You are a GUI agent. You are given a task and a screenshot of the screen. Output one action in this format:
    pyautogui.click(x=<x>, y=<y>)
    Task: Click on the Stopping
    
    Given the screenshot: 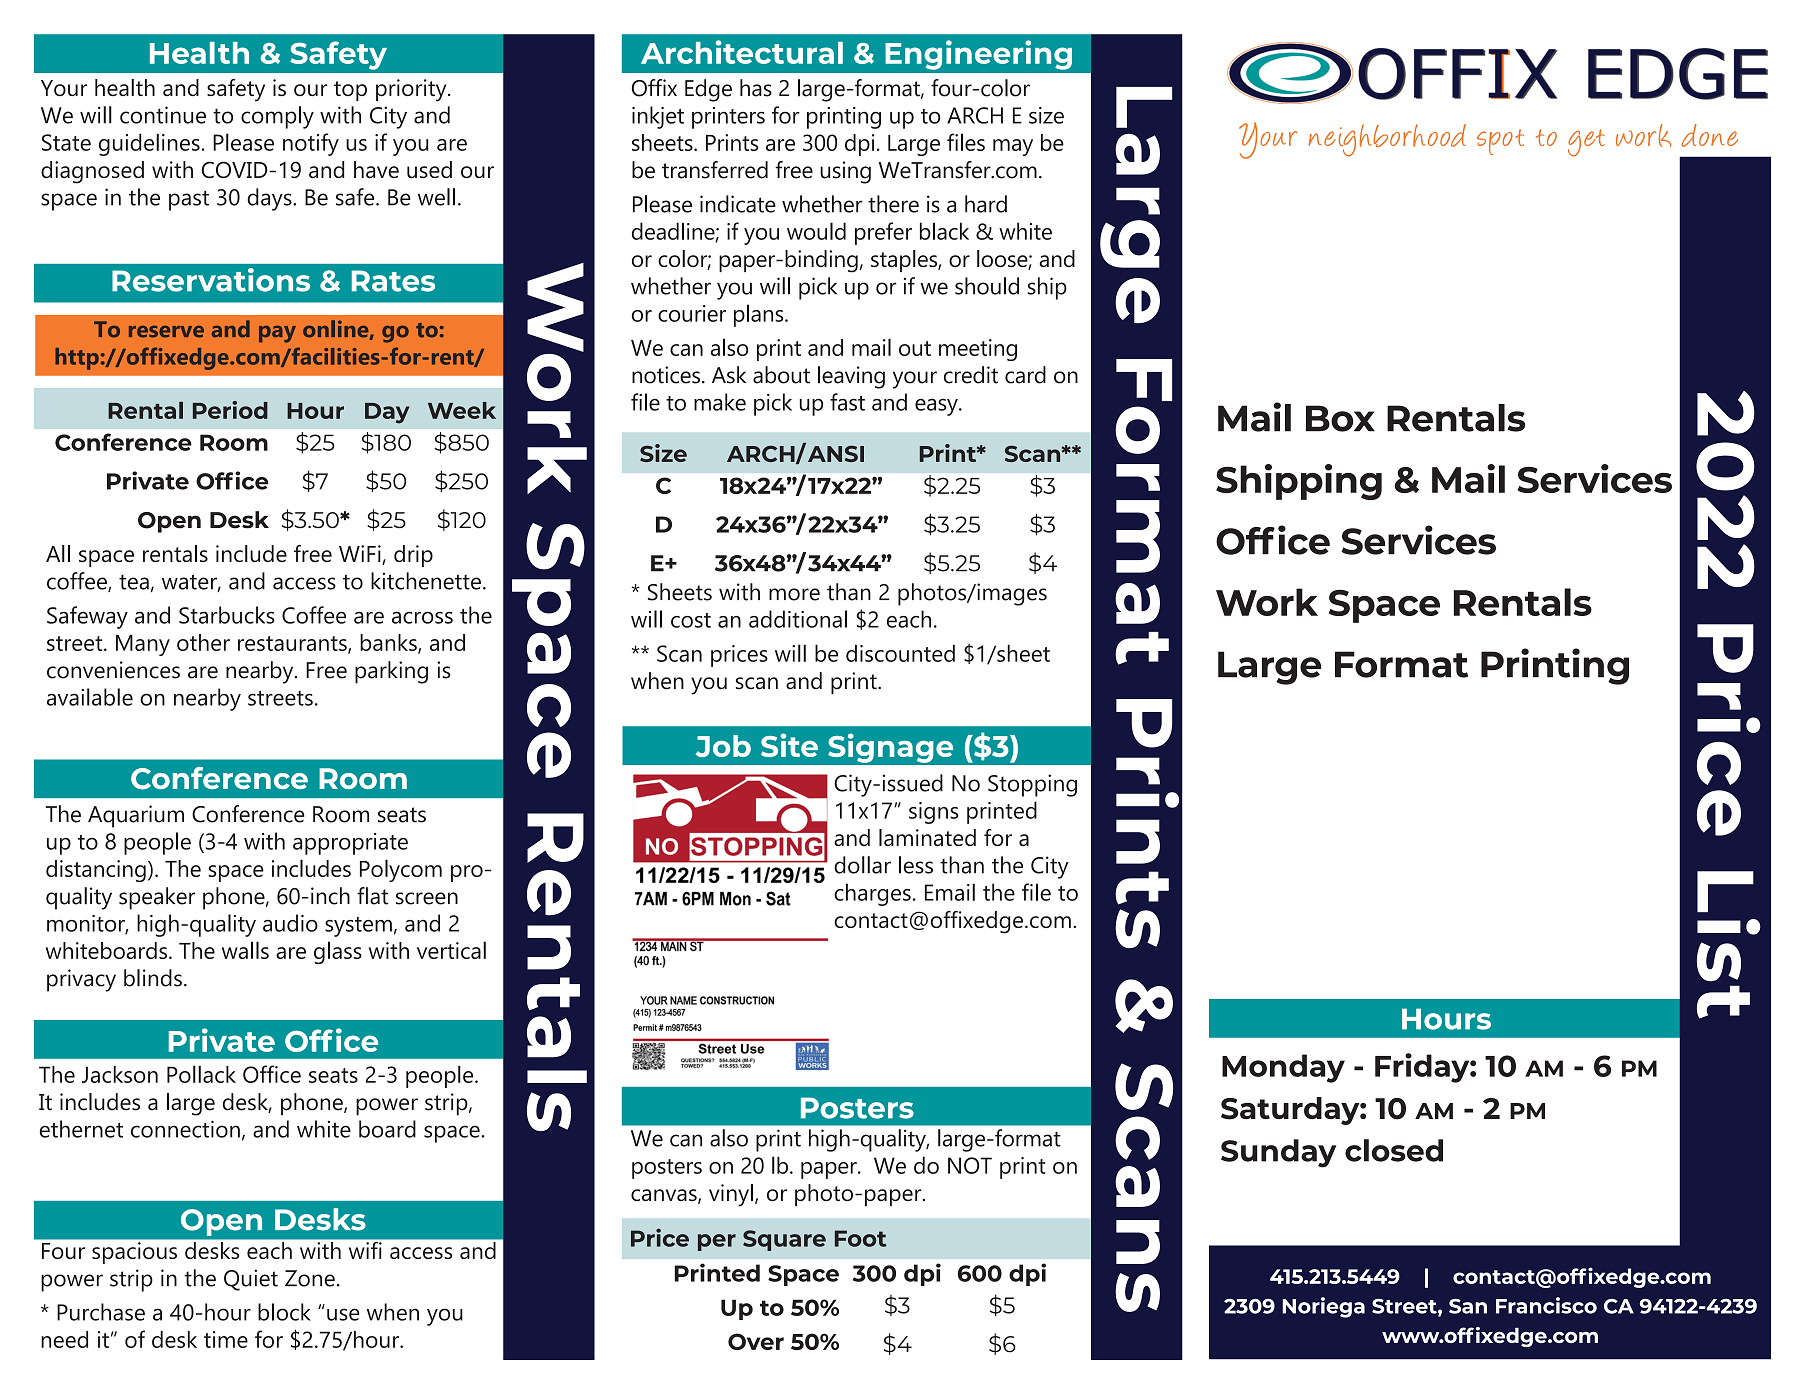 What is the action you would take?
    pyautogui.click(x=1032, y=785)
